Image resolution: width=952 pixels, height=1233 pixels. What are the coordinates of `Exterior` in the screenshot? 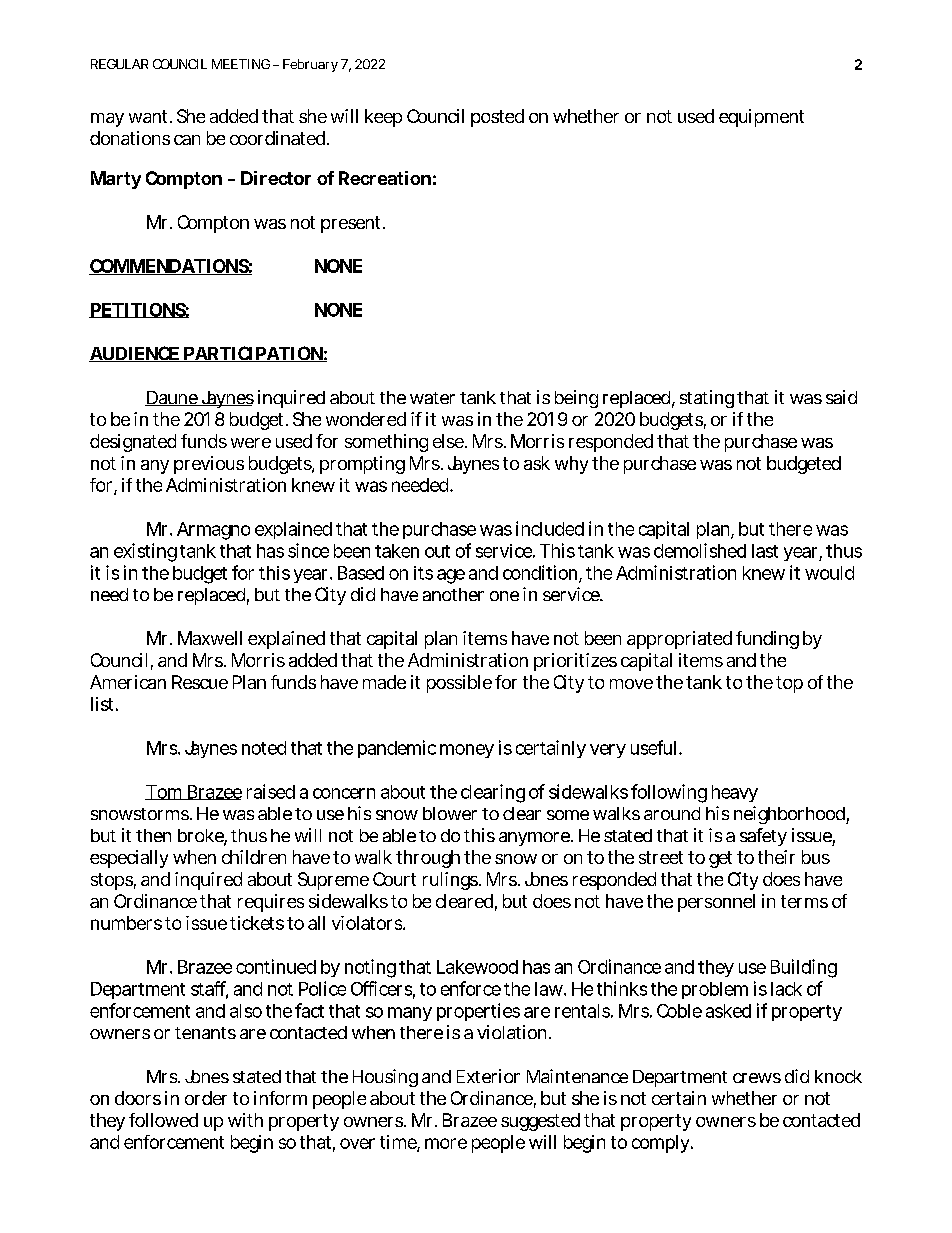 It's located at (488, 1076).
